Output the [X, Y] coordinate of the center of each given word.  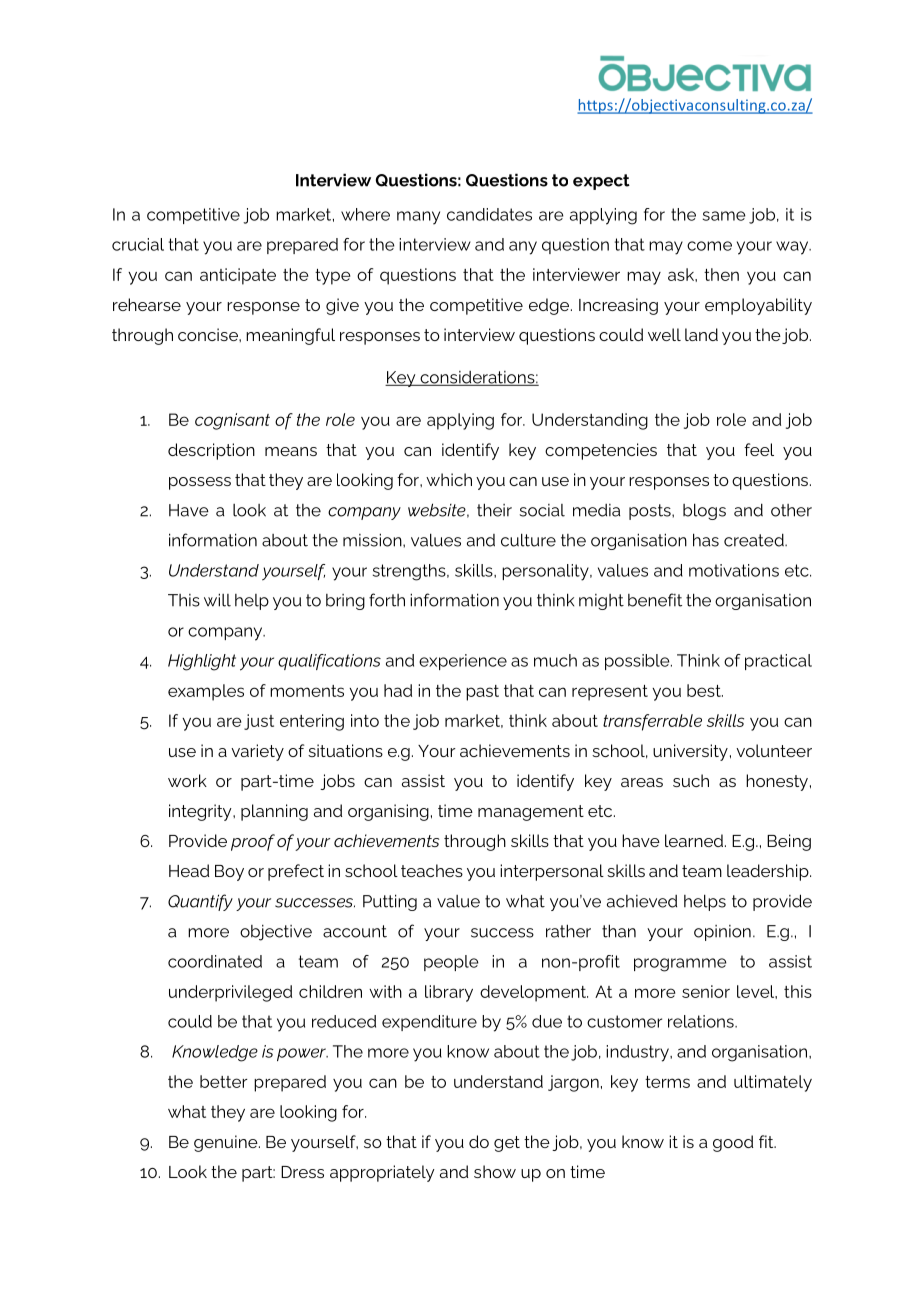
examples [206, 692]
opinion [722, 933]
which [449, 479]
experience [463, 662]
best [705, 690]
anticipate [238, 276]
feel [759, 449]
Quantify [200, 902]
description [211, 451]
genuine [227, 1143]
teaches [432, 870]
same [724, 216]
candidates [489, 214]
